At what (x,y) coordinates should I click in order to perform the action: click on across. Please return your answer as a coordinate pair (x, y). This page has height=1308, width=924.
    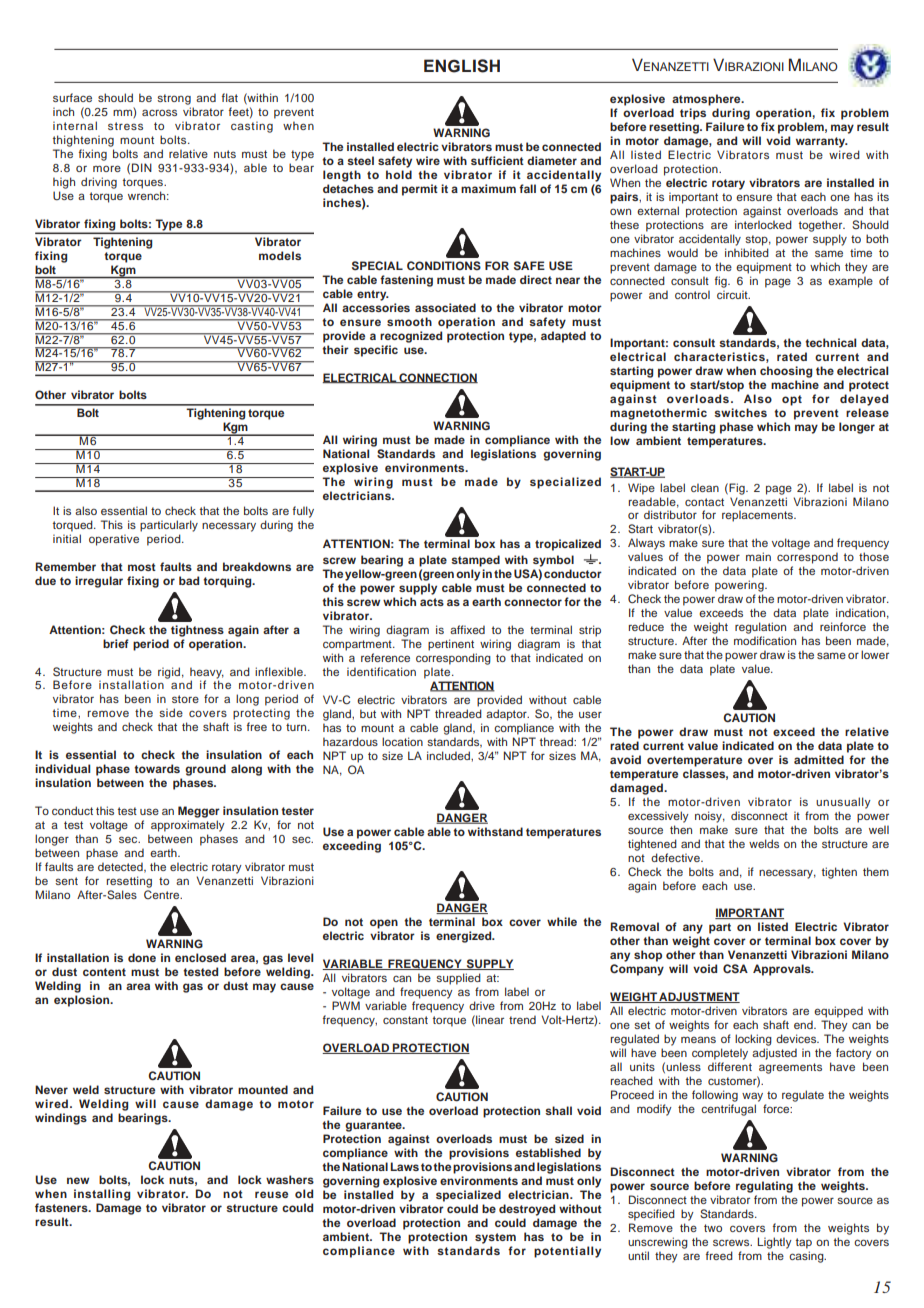
    Looking at the image, I should click on (159, 112).
